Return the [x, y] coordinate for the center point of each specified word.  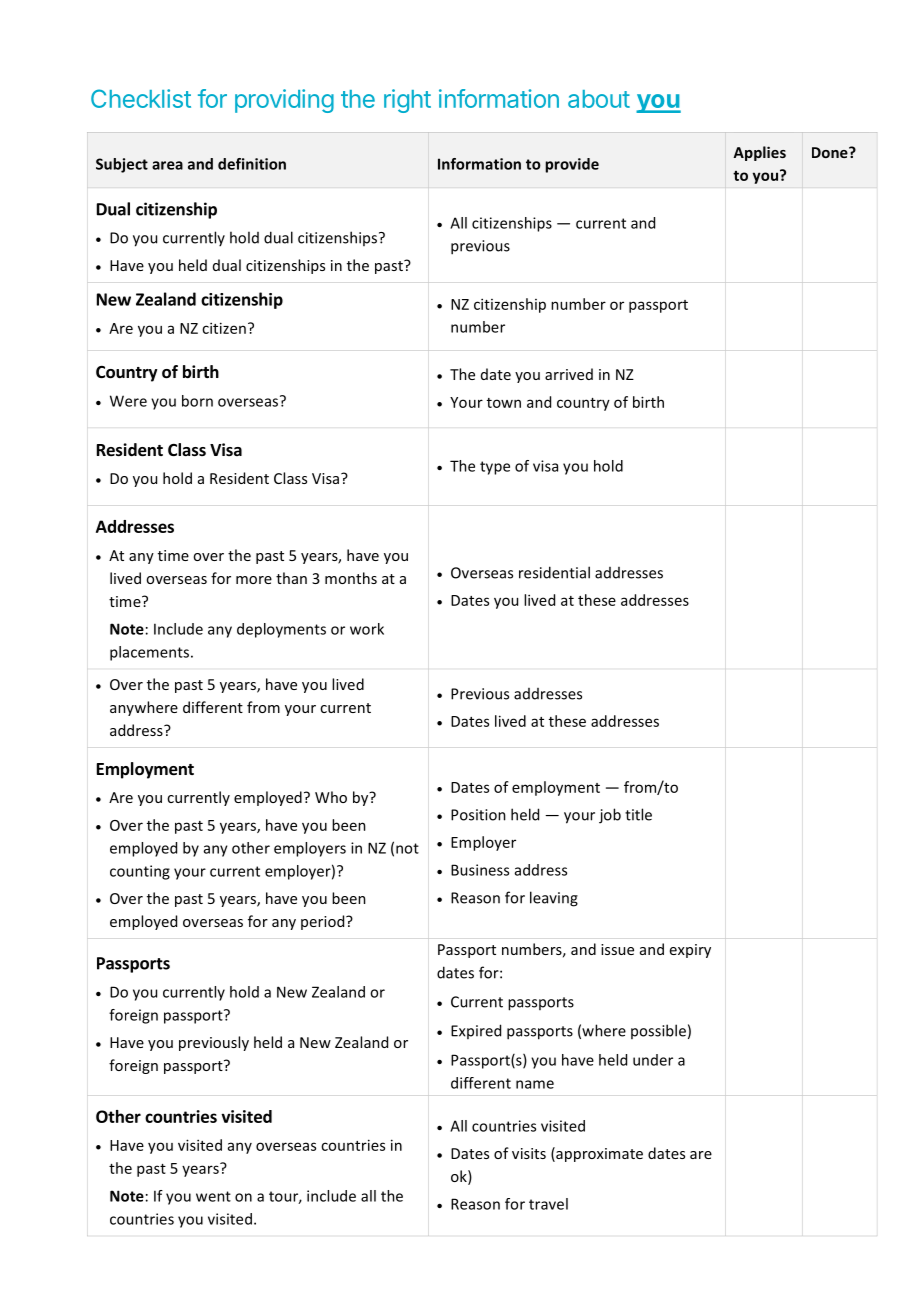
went [213, 1196]
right [407, 101]
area [167, 165]
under [653, 1060]
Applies [759, 153]
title [638, 814]
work [367, 629]
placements [149, 653]
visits [529, 1153]
